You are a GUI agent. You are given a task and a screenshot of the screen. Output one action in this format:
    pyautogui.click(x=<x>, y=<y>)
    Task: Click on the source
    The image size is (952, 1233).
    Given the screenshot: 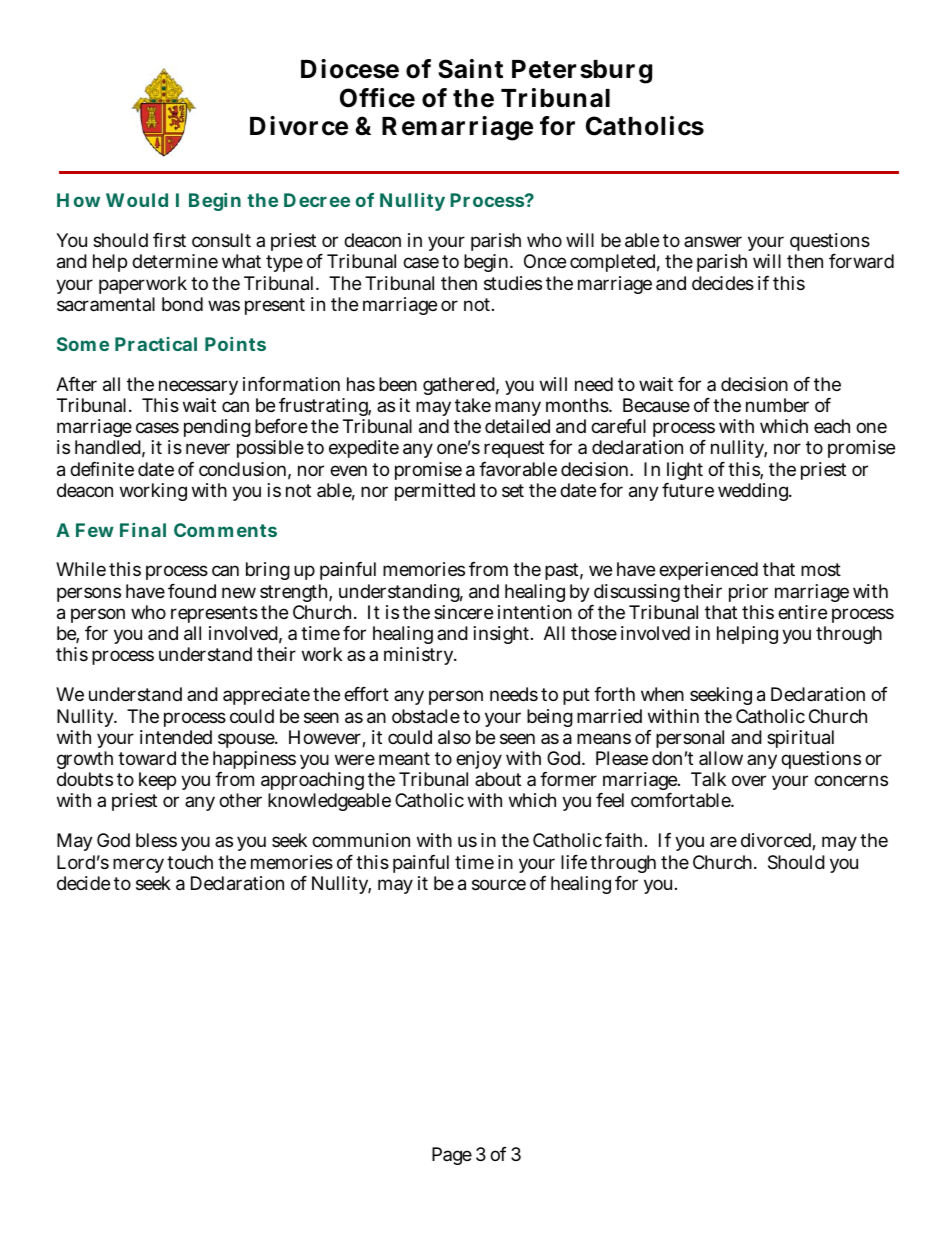 What is the action you would take?
    pyautogui.click(x=499, y=884)
